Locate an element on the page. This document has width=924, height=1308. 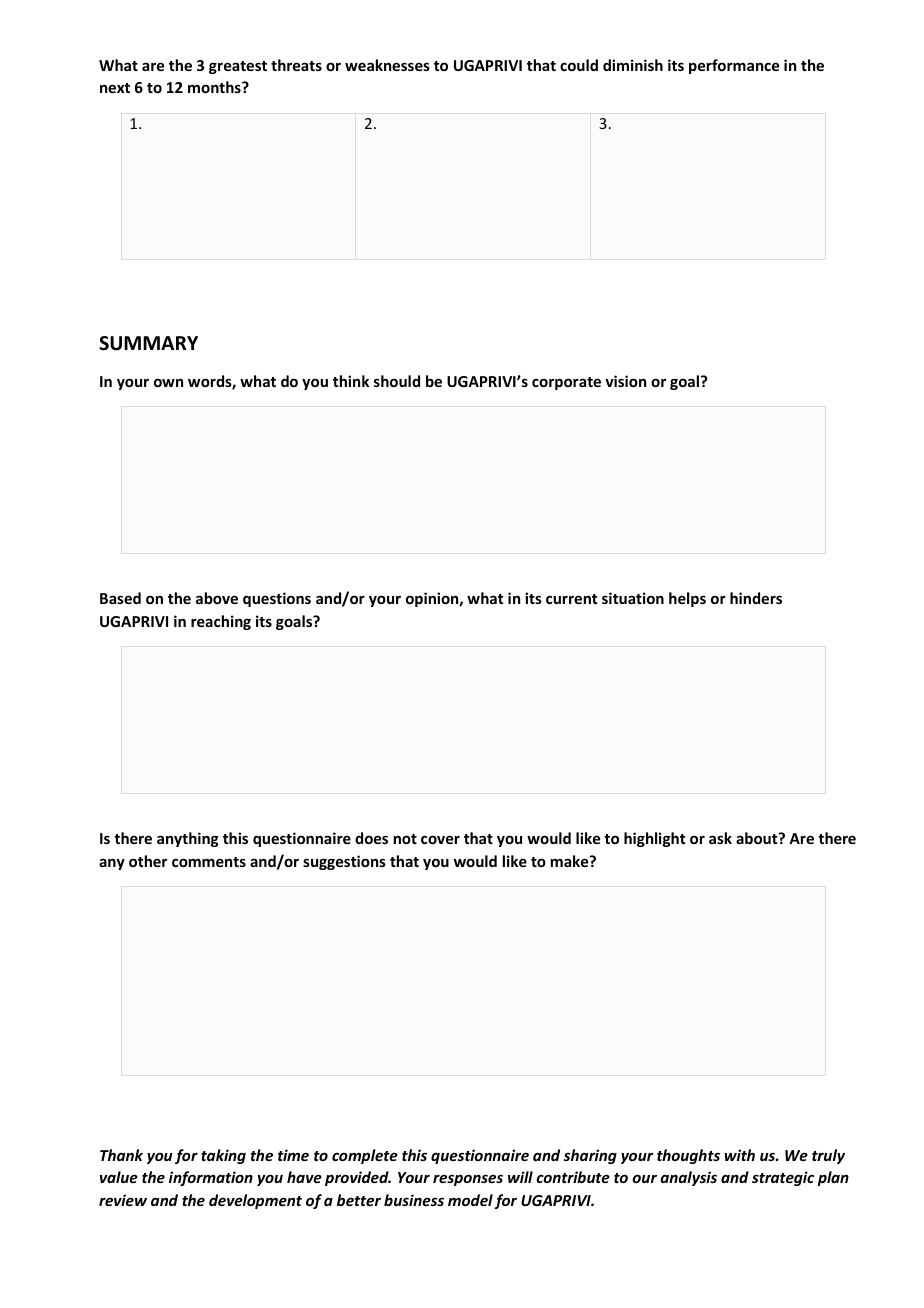
hinders is located at coordinates (756, 598).
